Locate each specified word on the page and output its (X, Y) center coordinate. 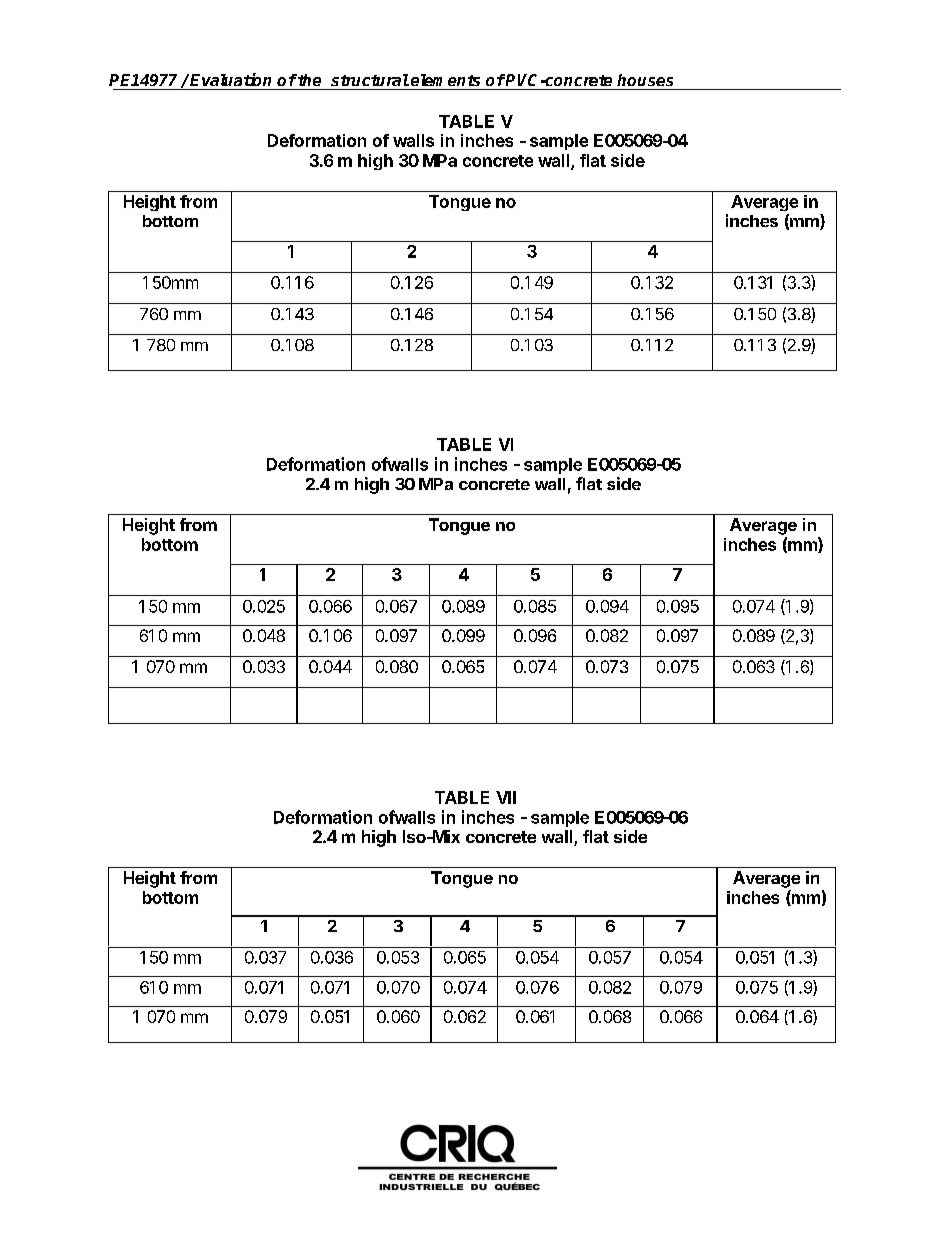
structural (370, 80)
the (308, 80)
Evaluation (230, 79)
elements (445, 80)
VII (506, 797)
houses (645, 80)
